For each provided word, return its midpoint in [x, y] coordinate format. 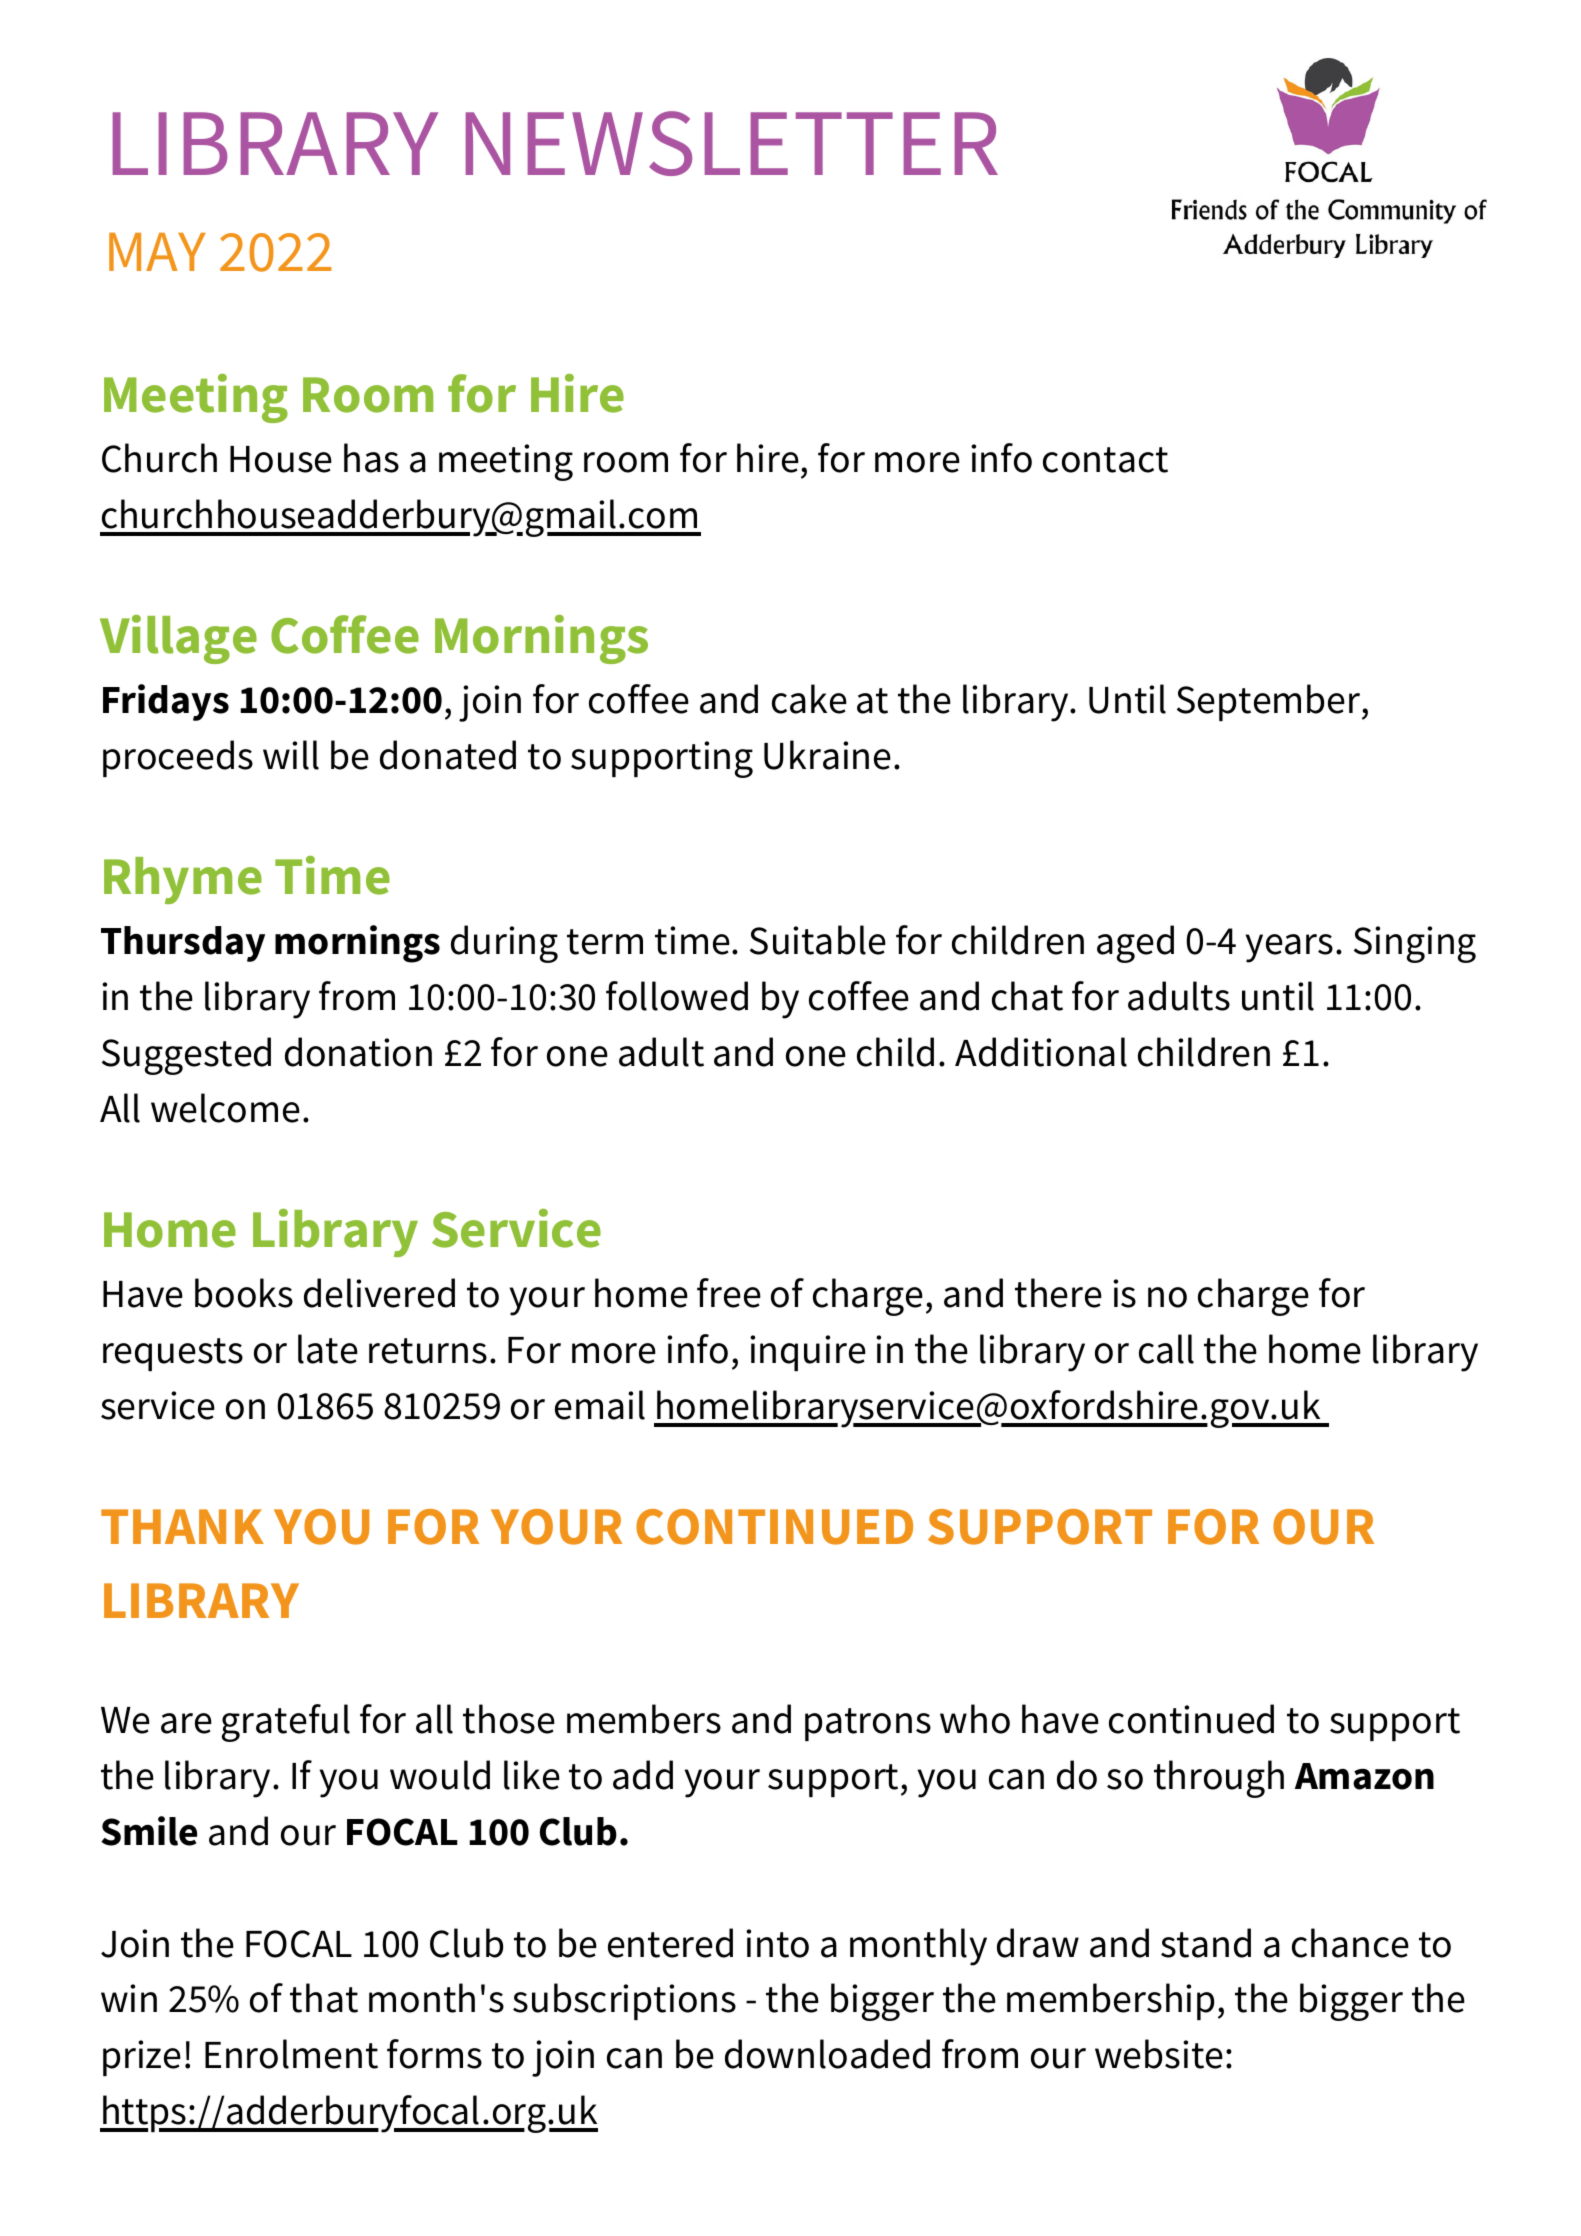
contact [1105, 460]
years [1289, 948]
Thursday [183, 944]
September [1270, 702]
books [244, 1293]
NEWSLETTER [732, 143]
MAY [157, 252]
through [1219, 1779]
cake [809, 699]
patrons [868, 1724]
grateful [286, 1723]
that [324, 1998]
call [1166, 1349]
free [729, 1293]
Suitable [818, 940]
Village [178, 639]
